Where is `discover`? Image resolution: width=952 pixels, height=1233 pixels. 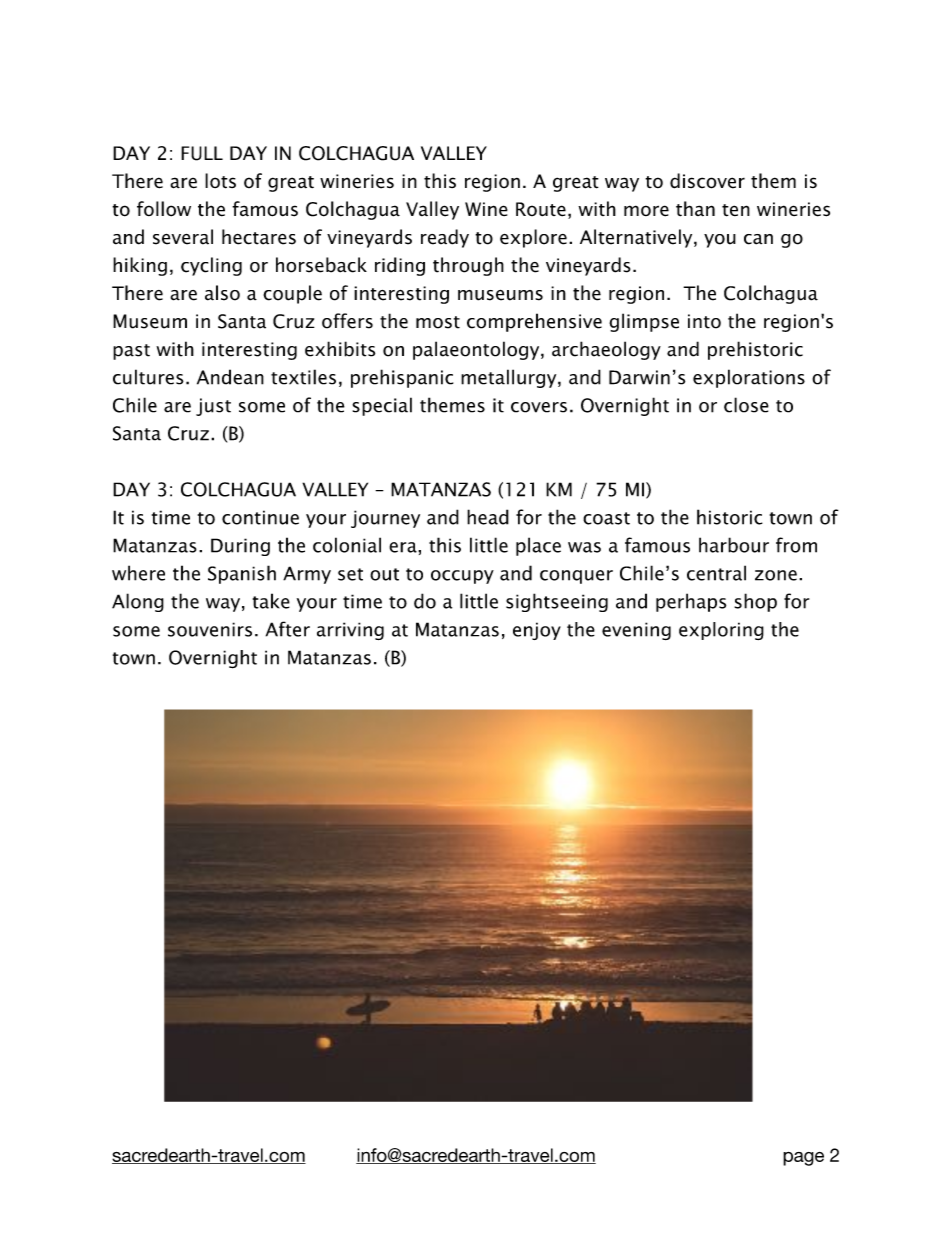 discover is located at coordinates (707, 181).
